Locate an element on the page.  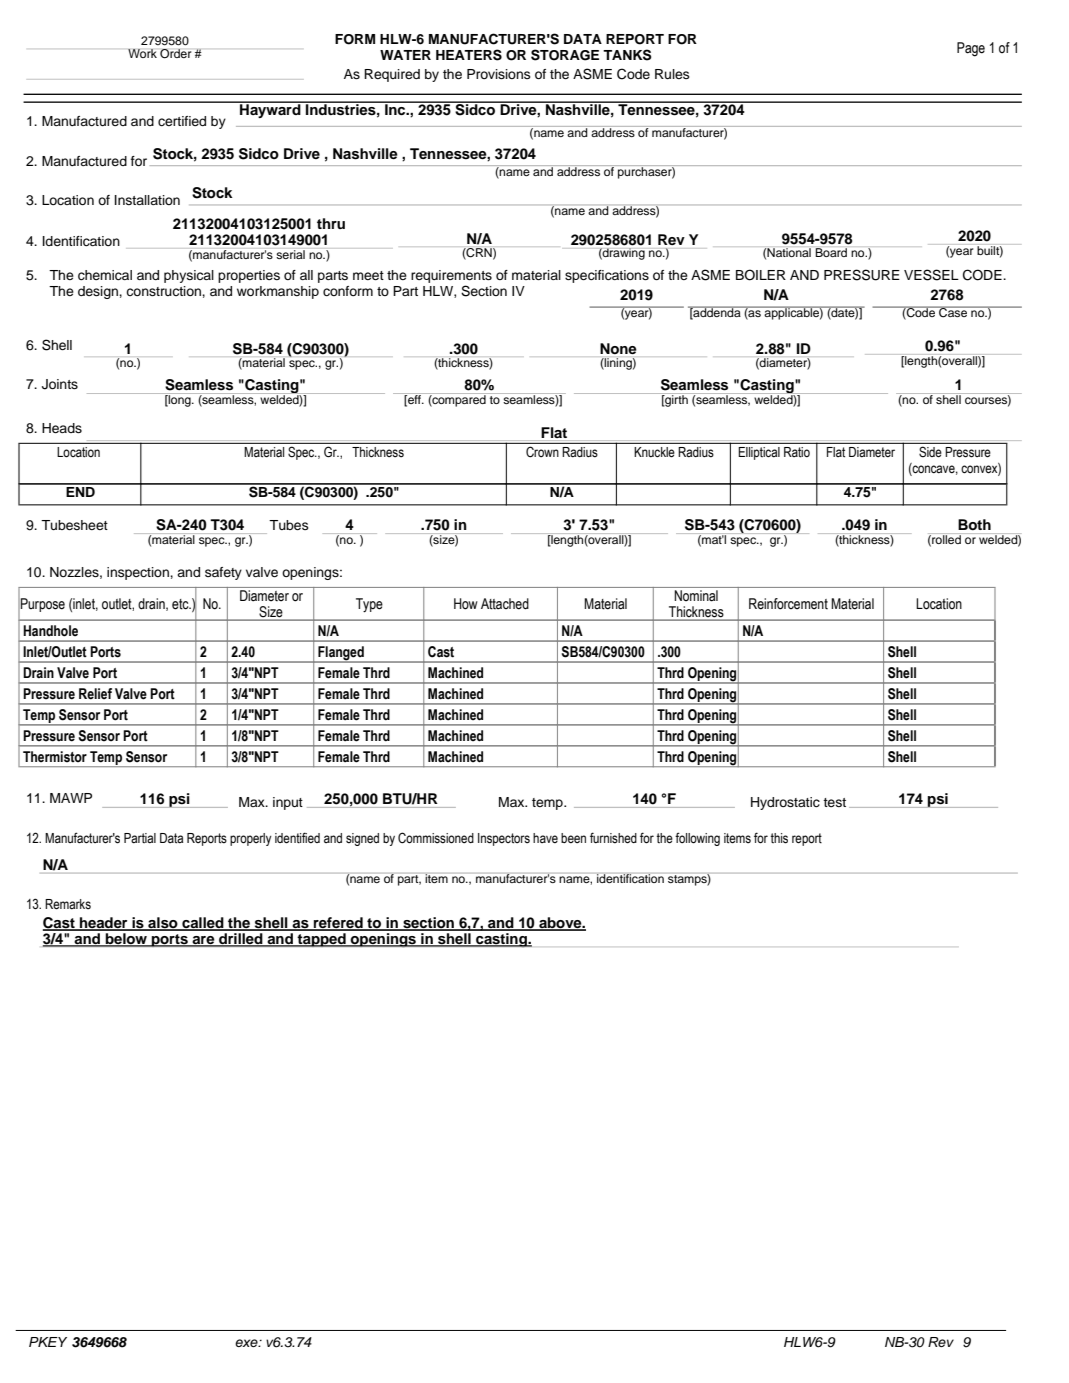
Ratio is located at coordinates (797, 452).
